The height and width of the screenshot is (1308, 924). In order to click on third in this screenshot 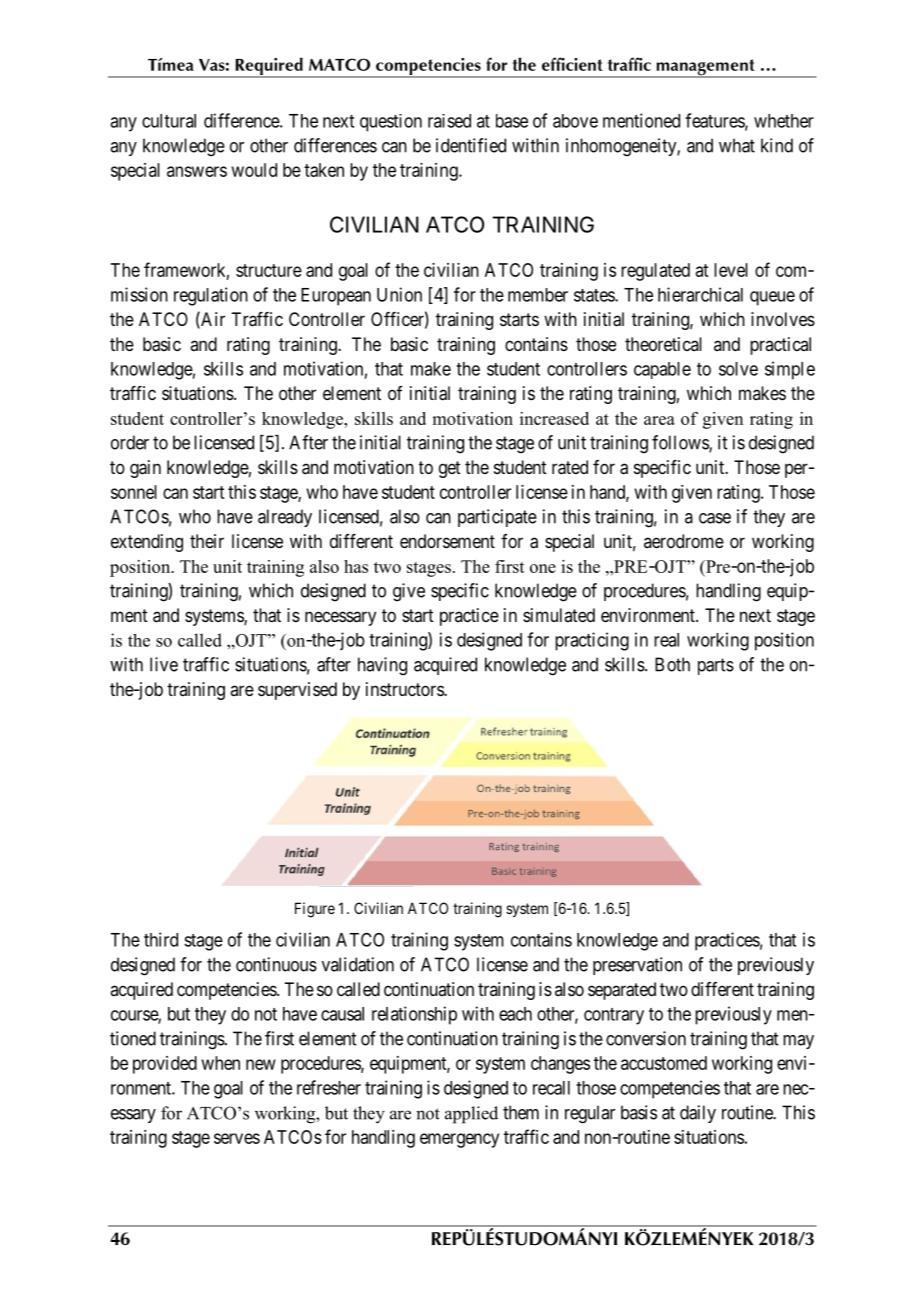, I will do `click(161, 939)`.
